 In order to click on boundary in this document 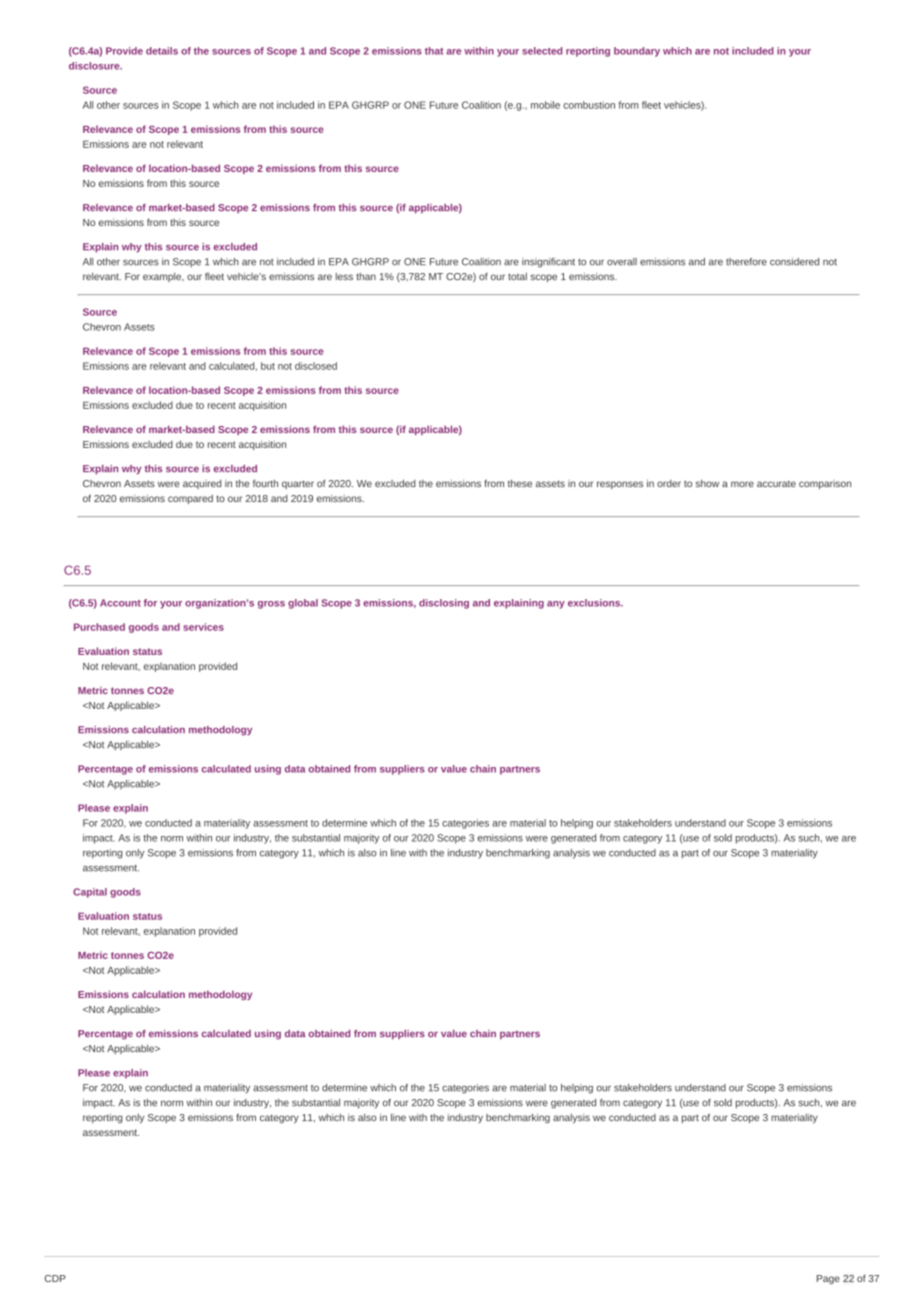, I will do `click(637, 52)`.
